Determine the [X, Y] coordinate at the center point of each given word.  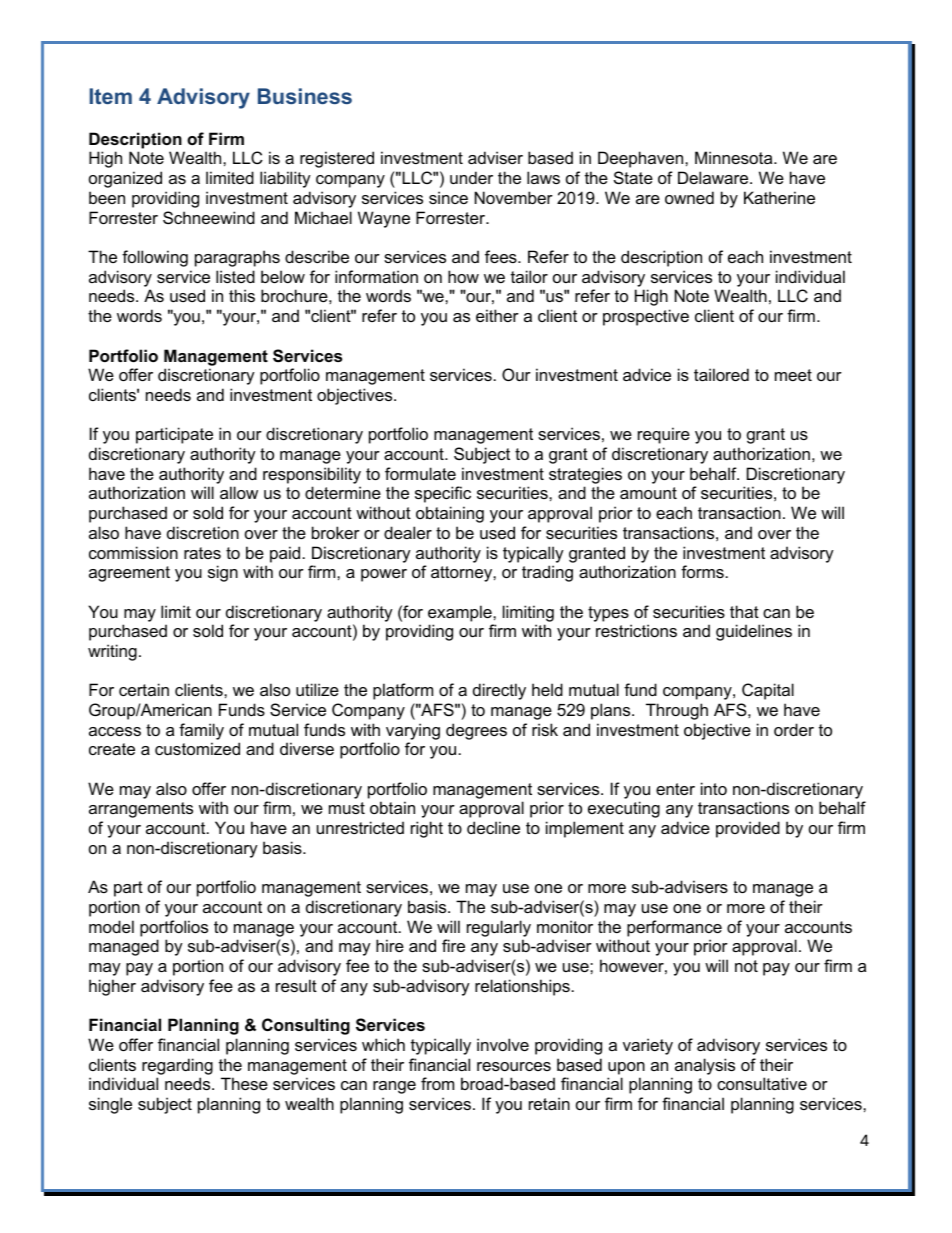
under [471, 177]
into [714, 788]
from [437, 1083]
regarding [177, 1066]
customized [197, 748]
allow [239, 492]
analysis [705, 1066]
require [664, 435]
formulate [420, 473]
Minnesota [735, 157]
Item [111, 96]
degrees [476, 731]
